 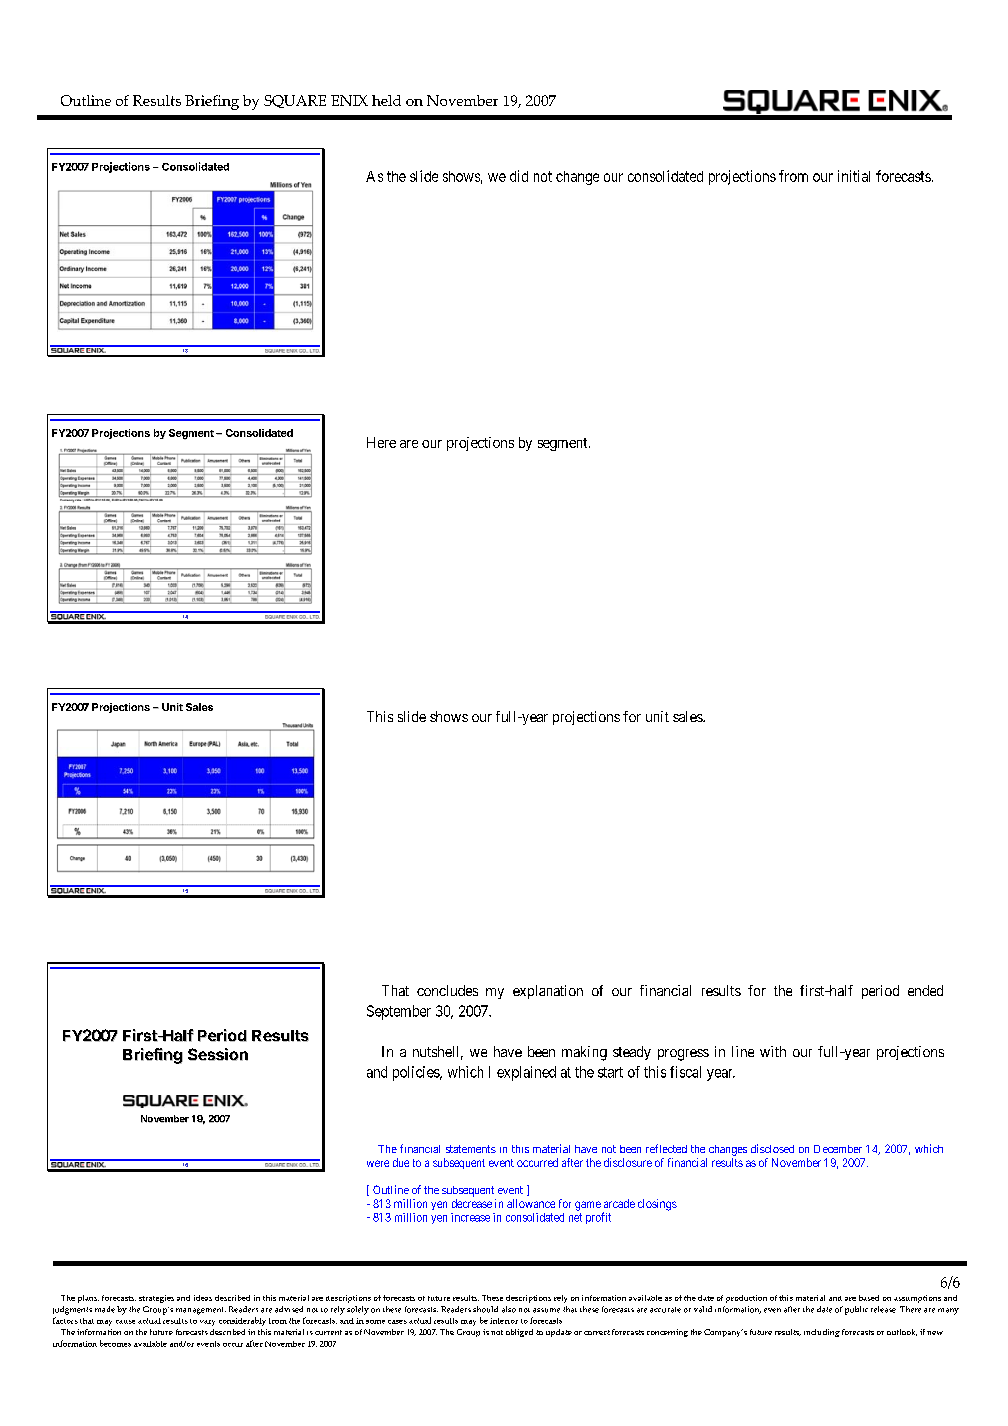 I want to click on public, so click(x=856, y=1310).
